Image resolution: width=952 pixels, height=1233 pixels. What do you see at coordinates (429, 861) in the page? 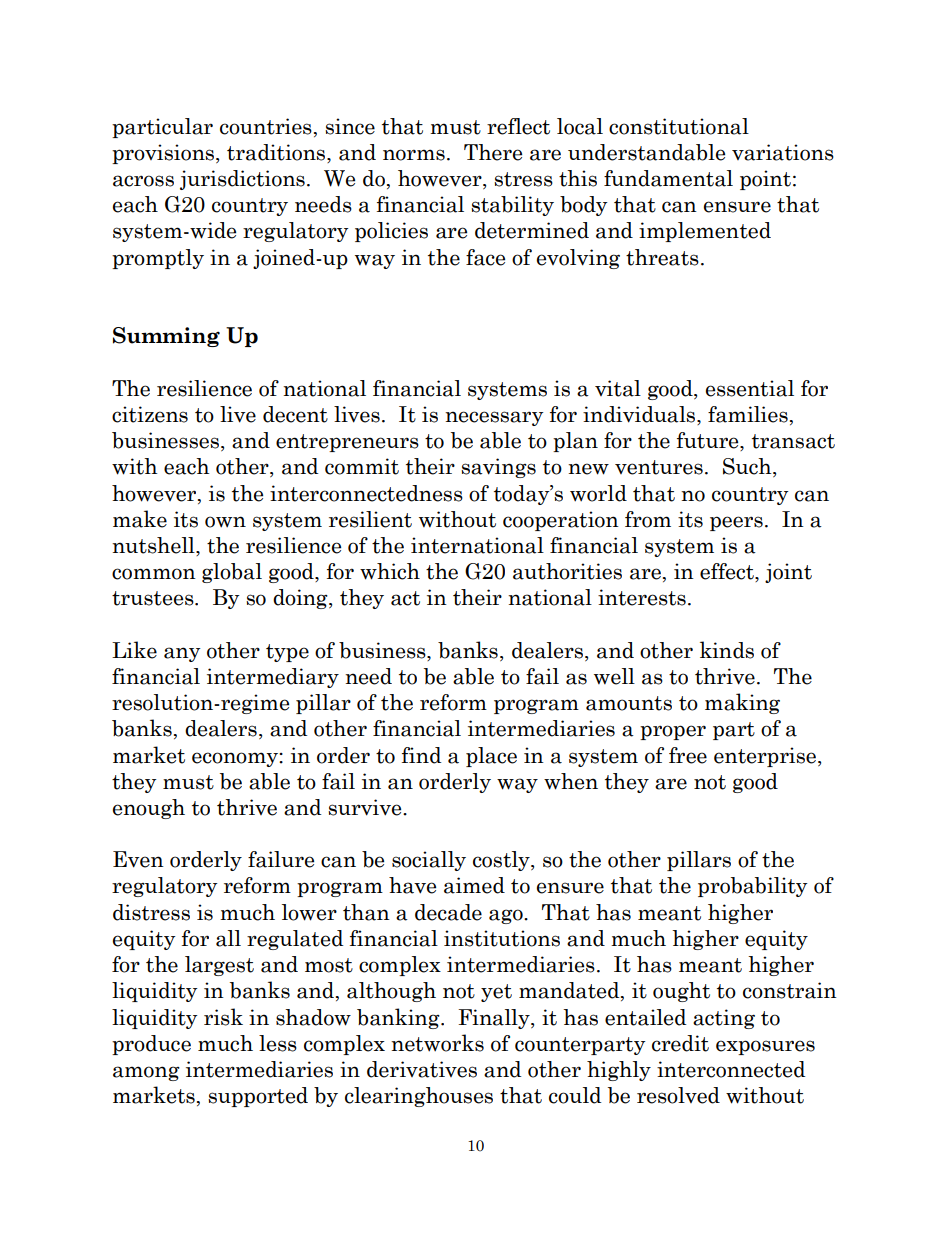
I see `socially` at bounding box center [429, 861].
